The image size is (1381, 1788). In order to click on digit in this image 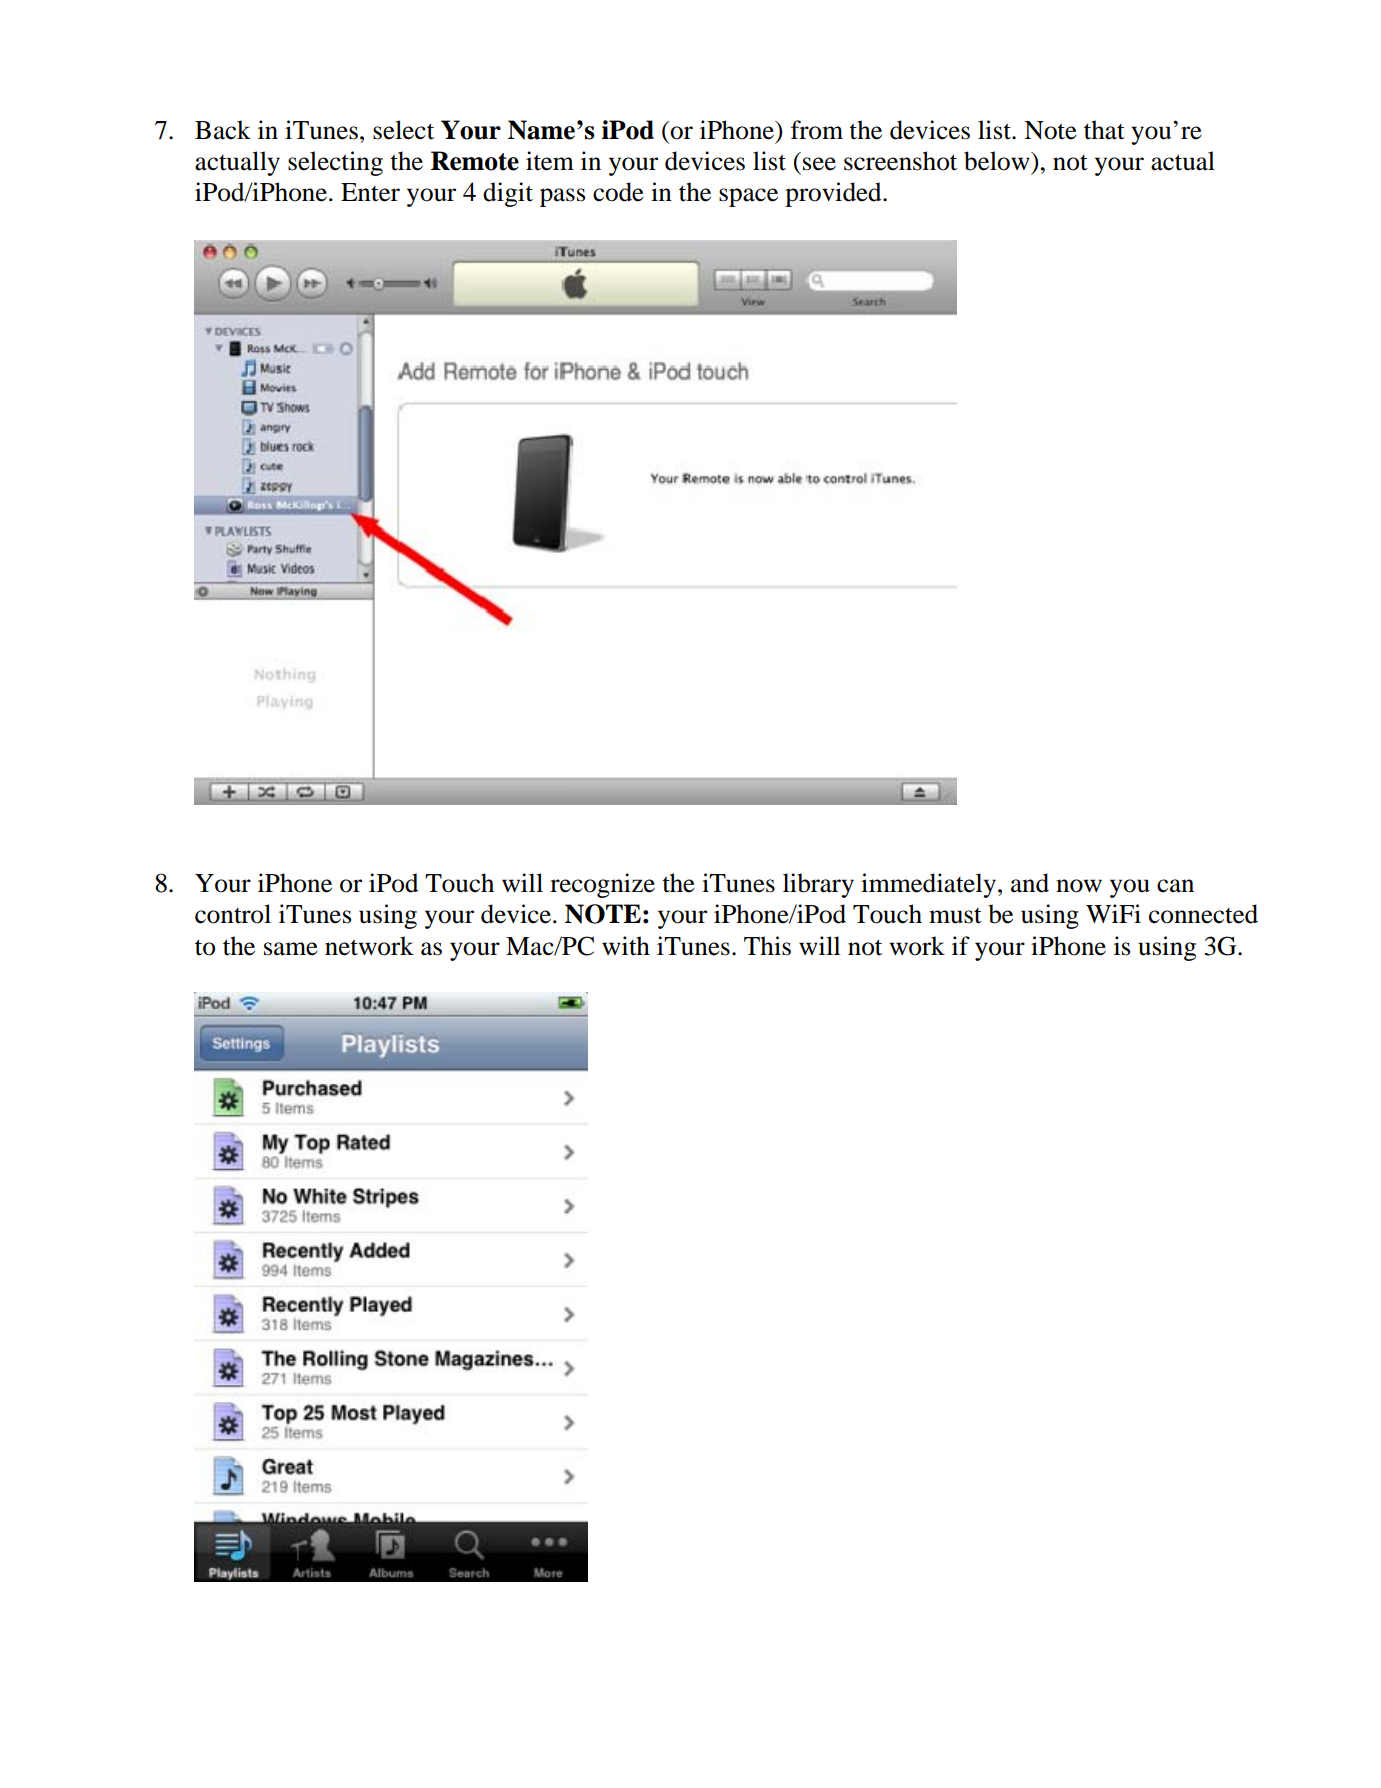, I will do `click(508, 194)`.
